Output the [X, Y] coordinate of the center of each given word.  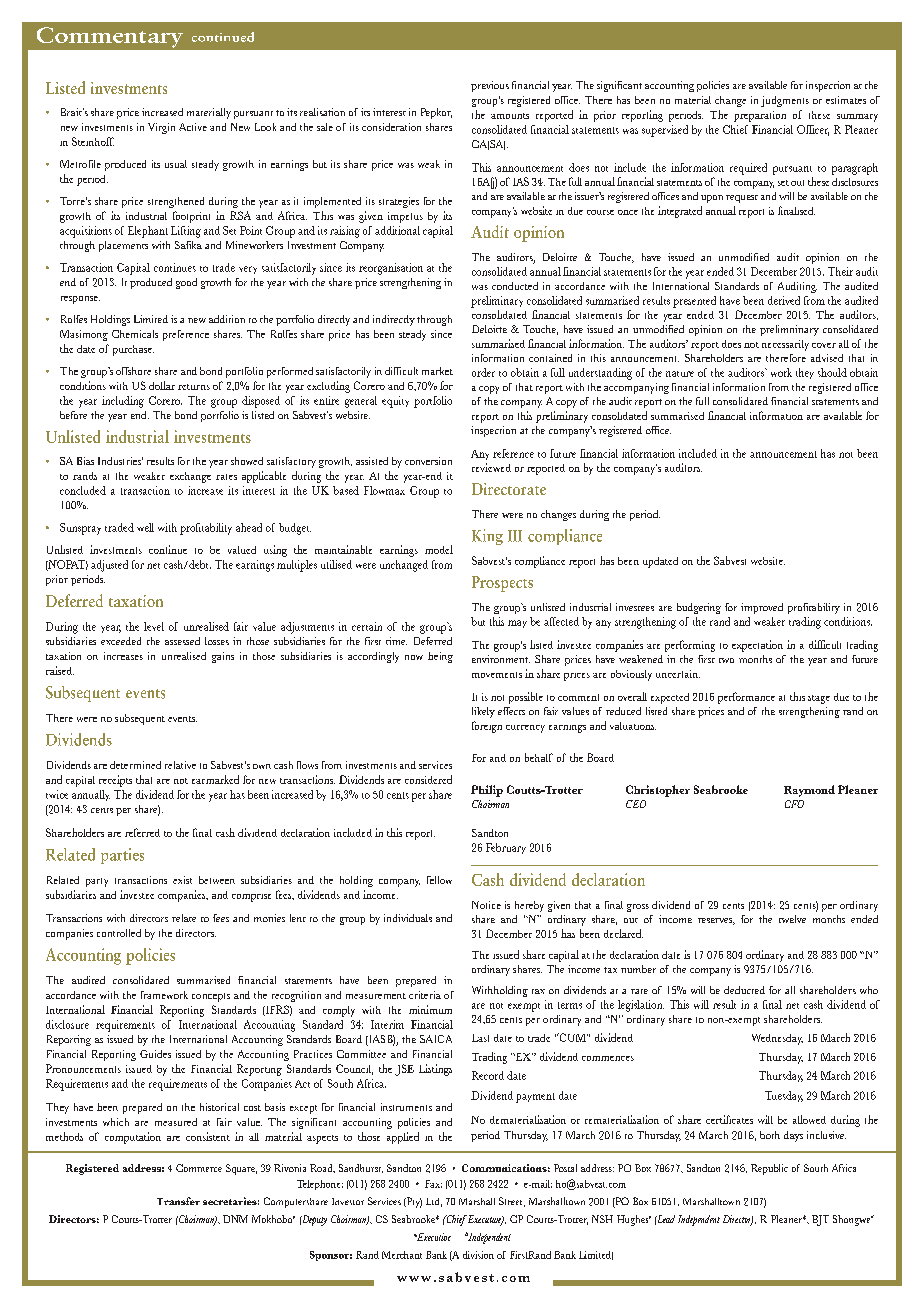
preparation [760, 116]
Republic [769, 1169]
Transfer [178, 1201]
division [478, 1255]
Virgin [161, 128]
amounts [510, 116]
